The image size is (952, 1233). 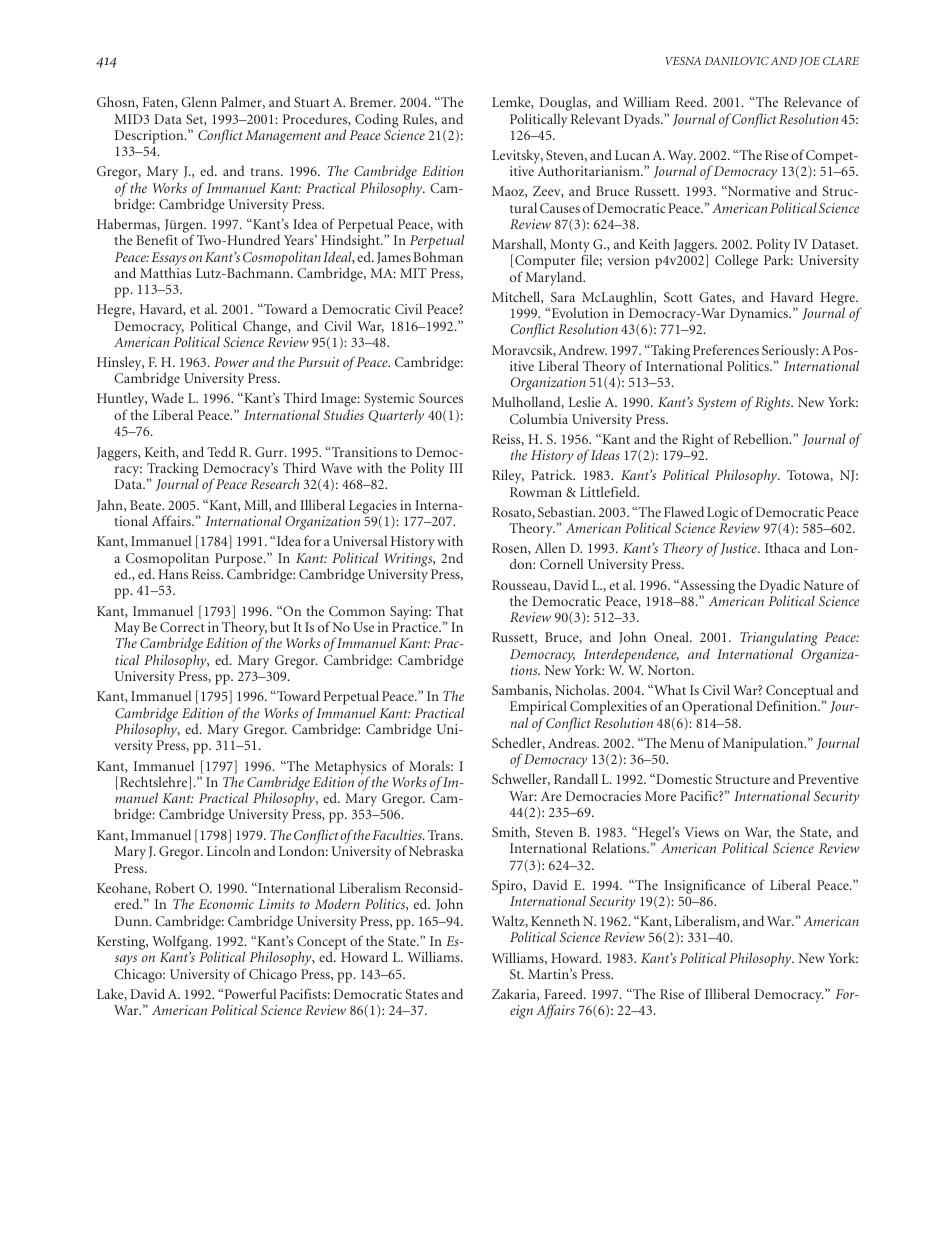 I want to click on Logic, so click(x=722, y=514).
